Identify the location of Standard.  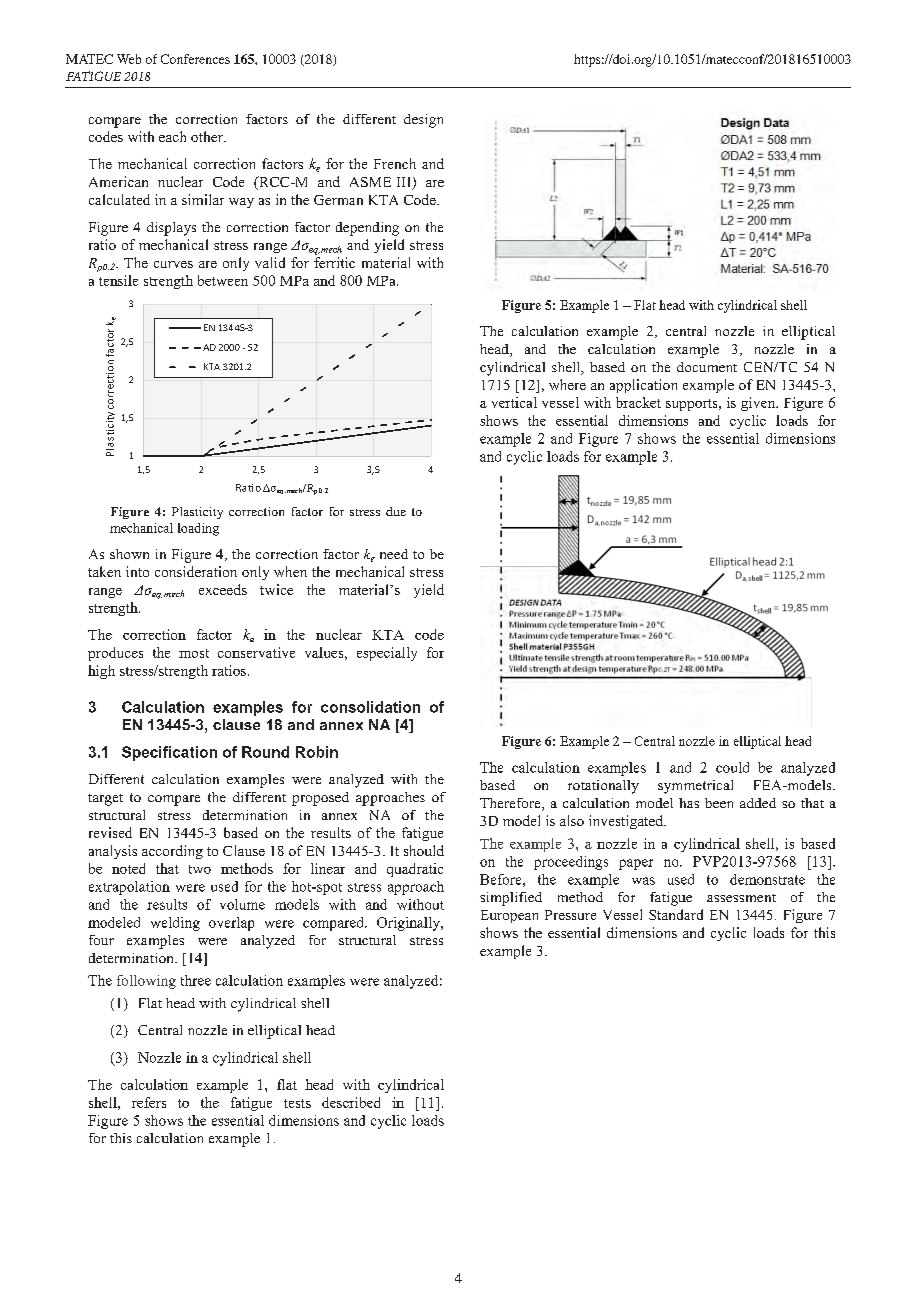
(676, 914).
